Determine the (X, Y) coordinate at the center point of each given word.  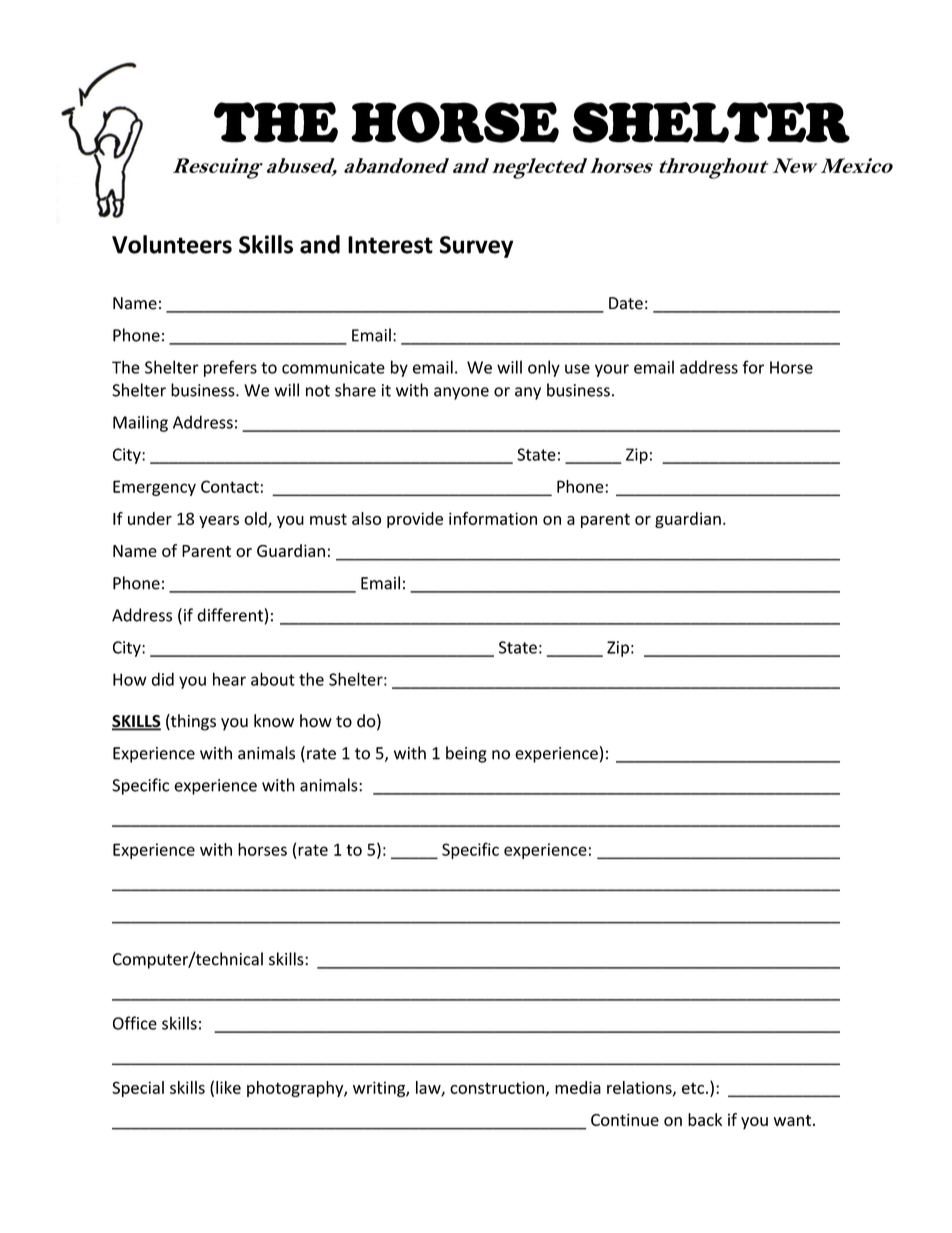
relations (640, 1088)
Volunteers (172, 244)
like (228, 1087)
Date (626, 303)
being (466, 754)
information (493, 518)
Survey (476, 247)
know (274, 721)
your (612, 370)
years (219, 522)
